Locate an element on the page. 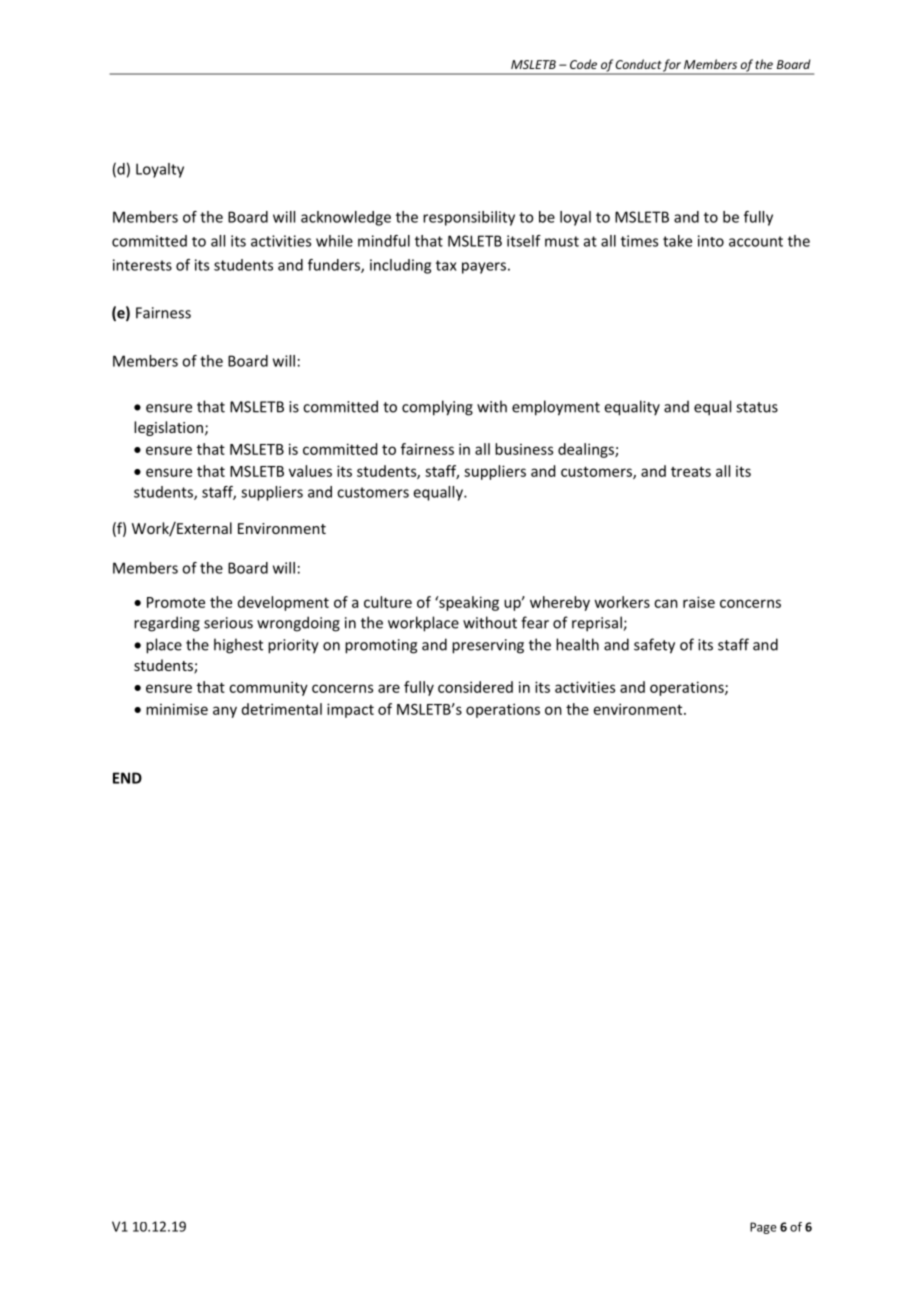  highest is located at coordinates (238, 646).
